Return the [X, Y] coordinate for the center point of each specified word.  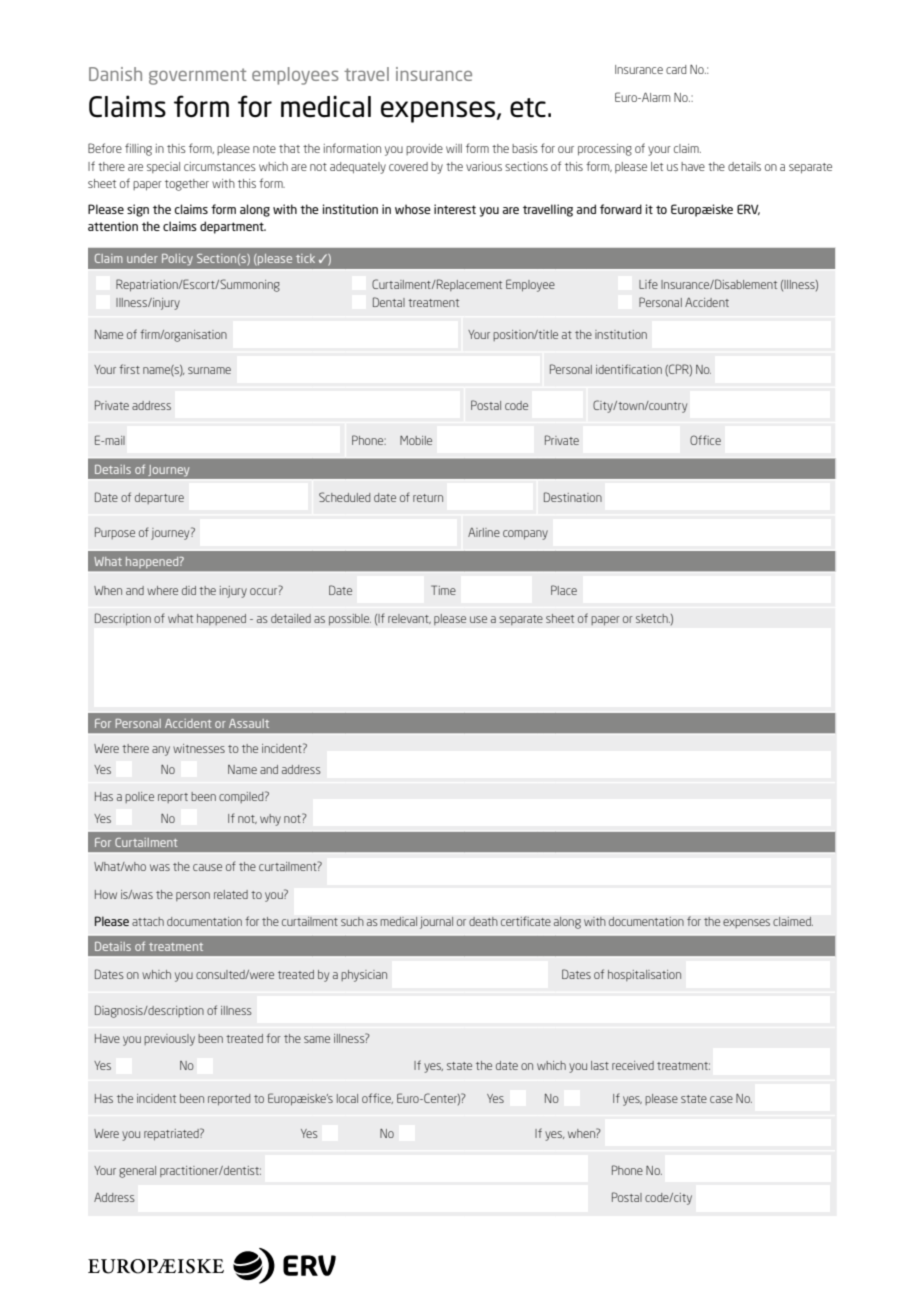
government [197, 76]
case [721, 1099]
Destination [573, 497]
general [137, 1172]
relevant [409, 619]
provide [424, 149]
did [189, 590]
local [347, 1098]
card [676, 69]
